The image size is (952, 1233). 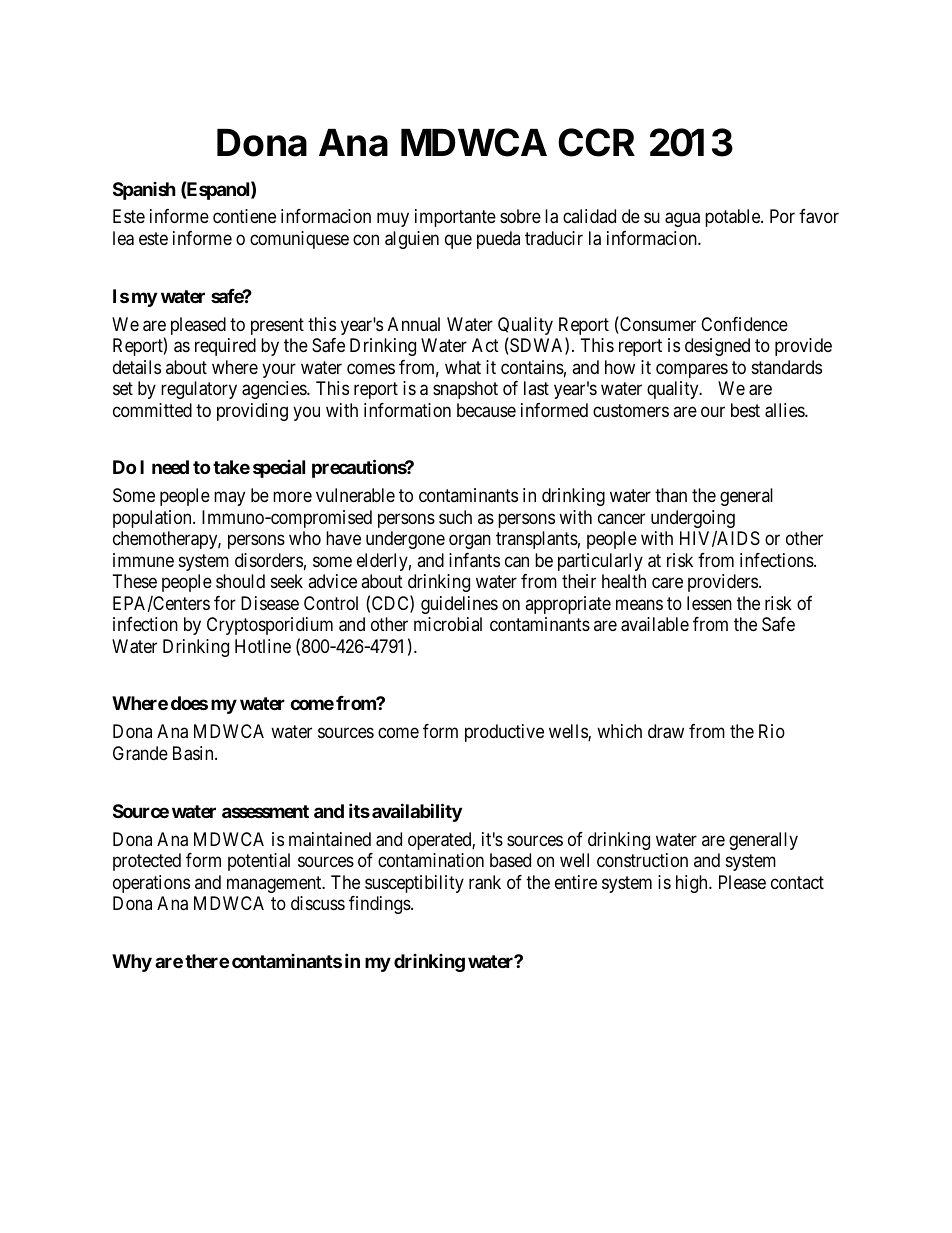 I want to click on Spanish, so click(x=144, y=191).
